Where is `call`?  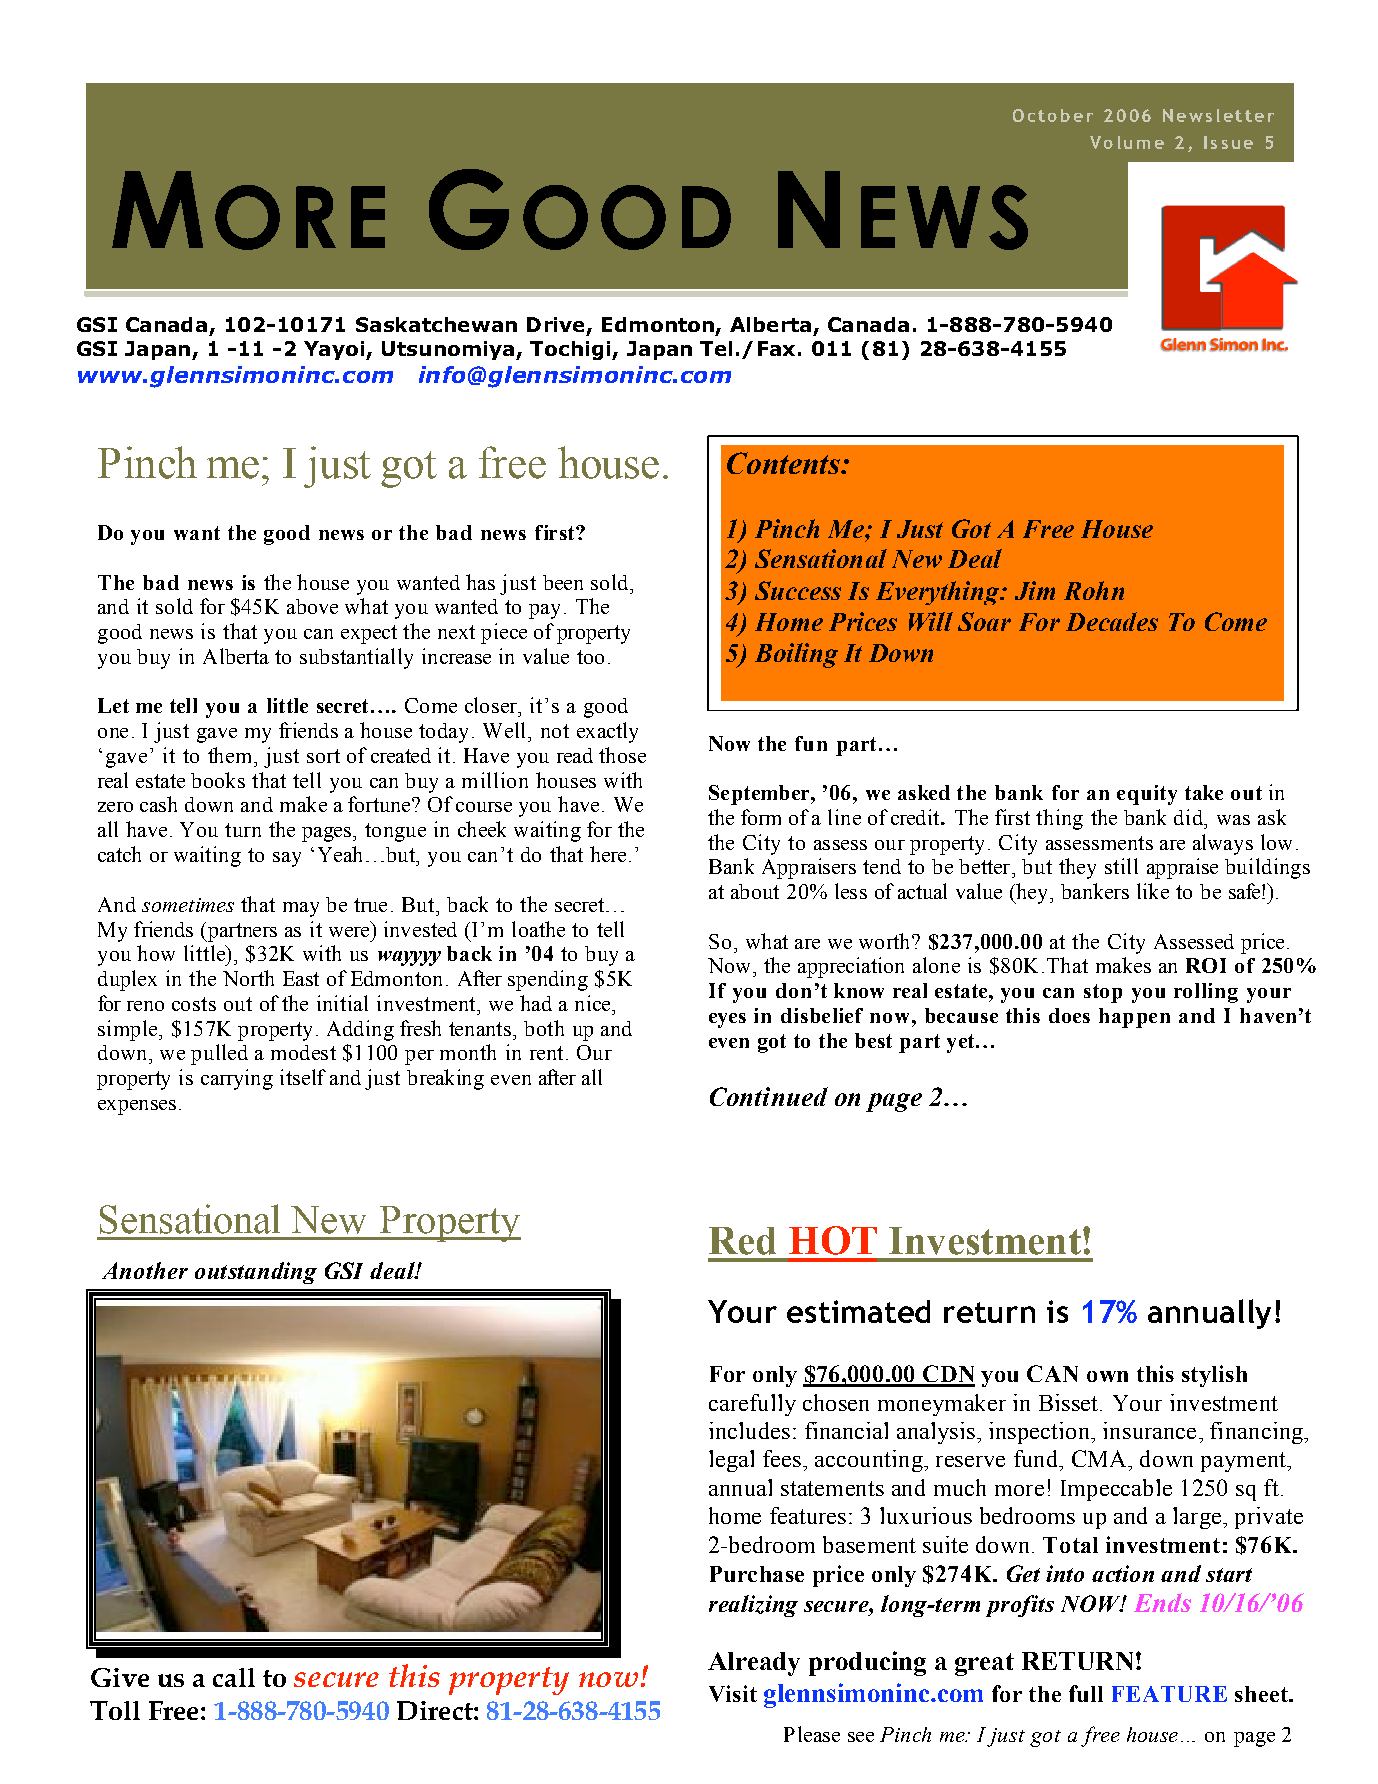
call is located at coordinates (234, 1677).
